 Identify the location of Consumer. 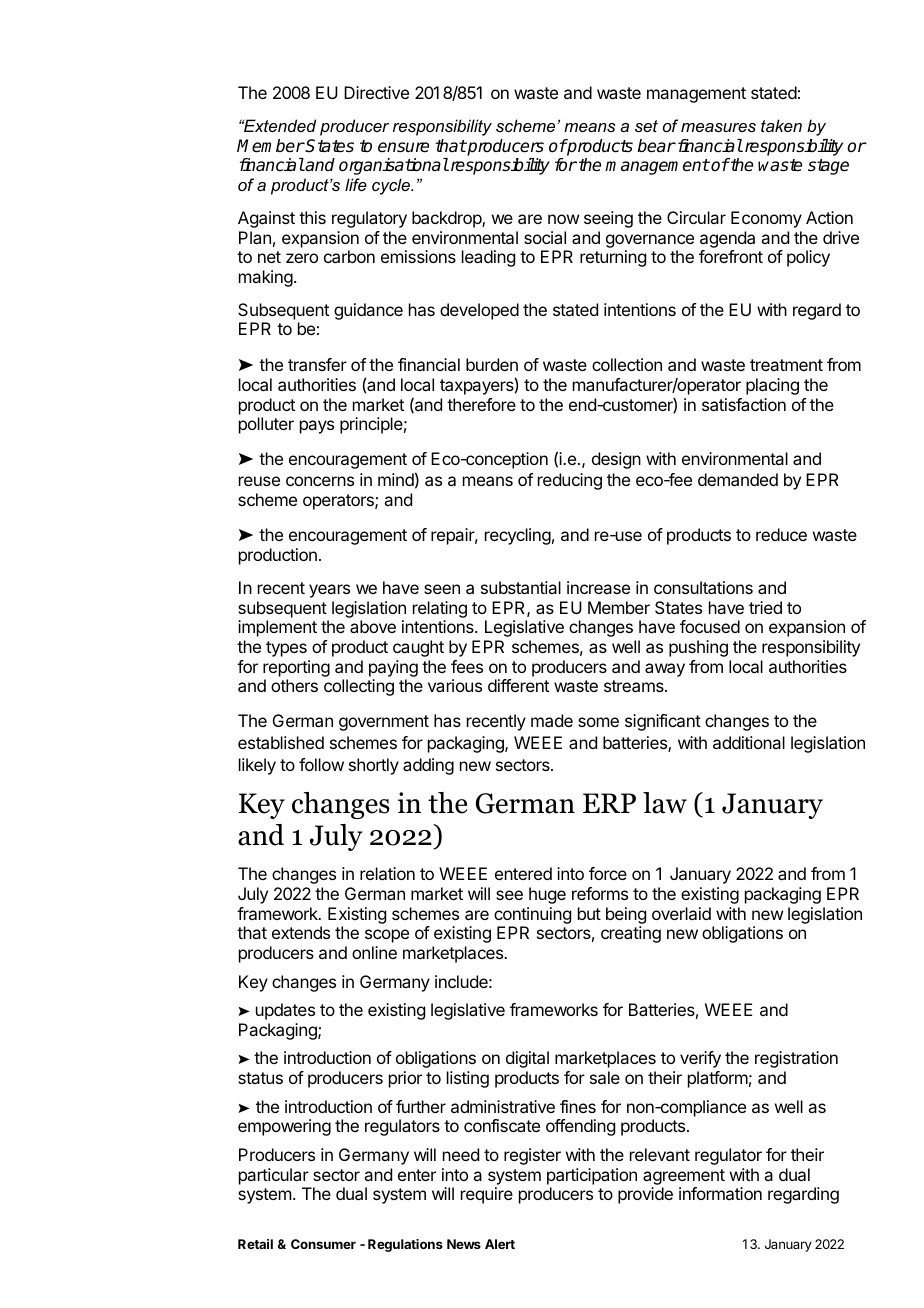
(323, 1244).
